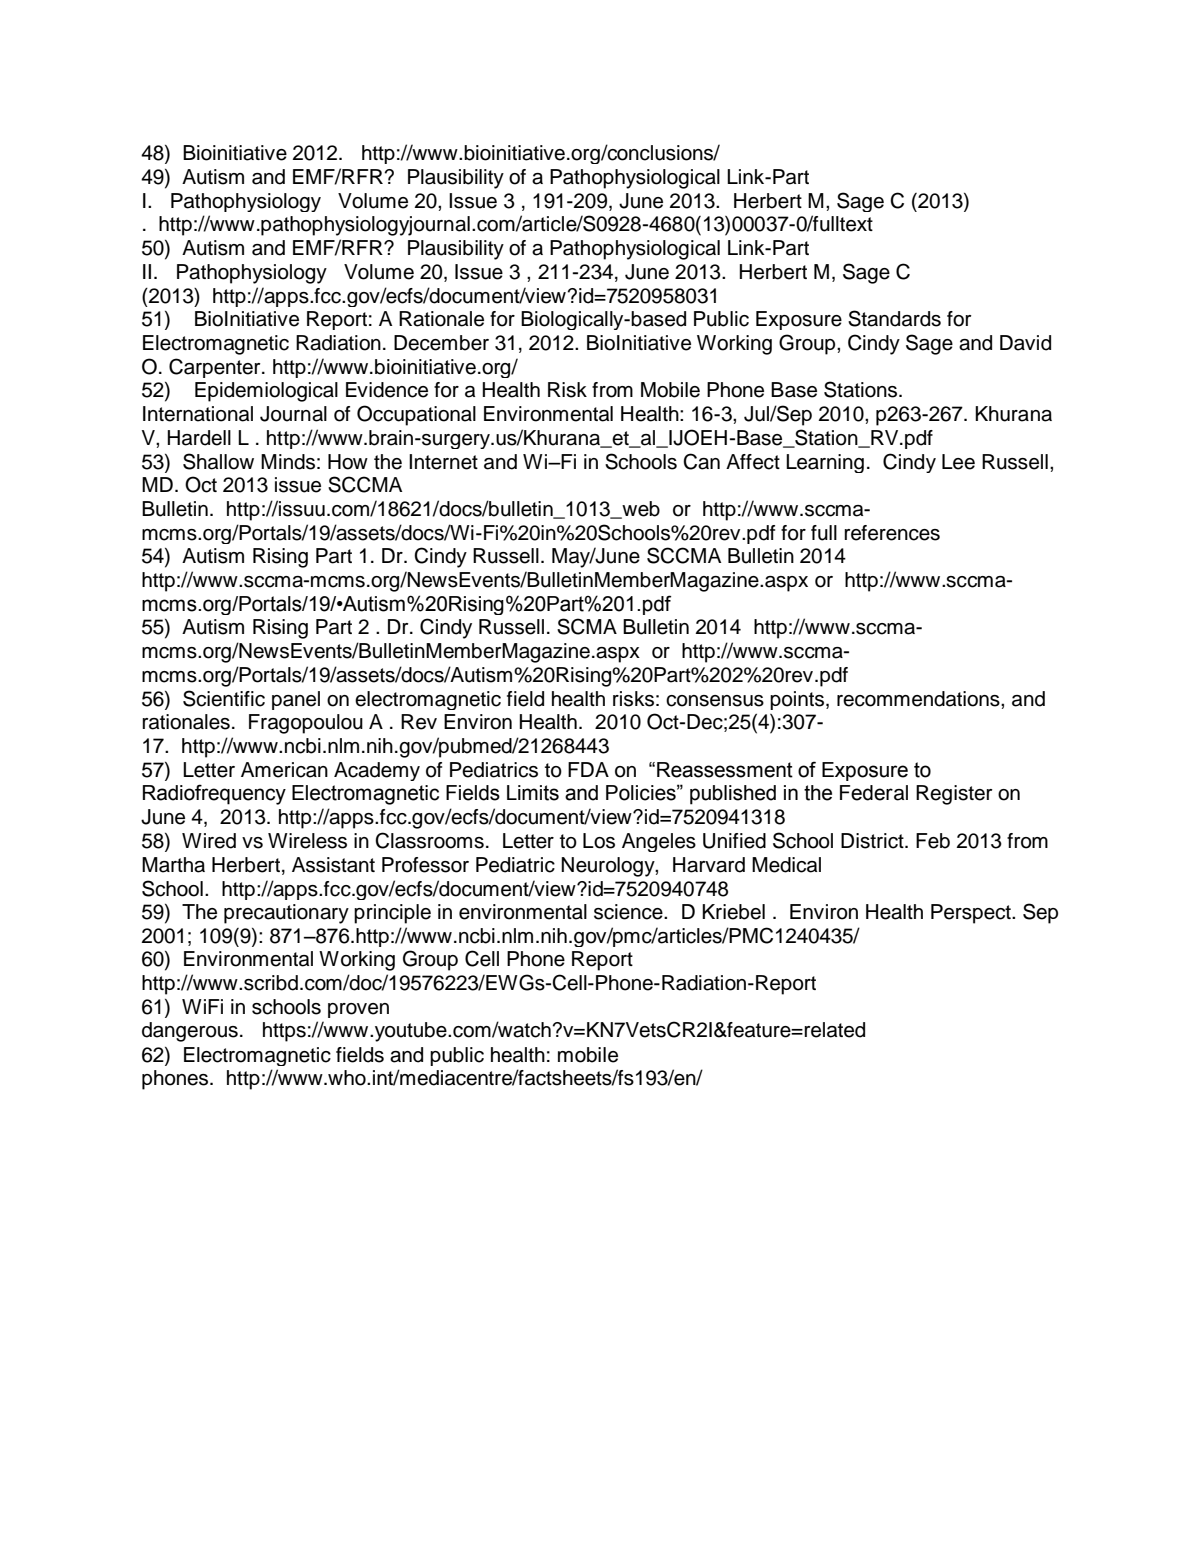 The width and height of the screenshot is (1202, 1555). I want to click on consensus, so click(715, 701).
